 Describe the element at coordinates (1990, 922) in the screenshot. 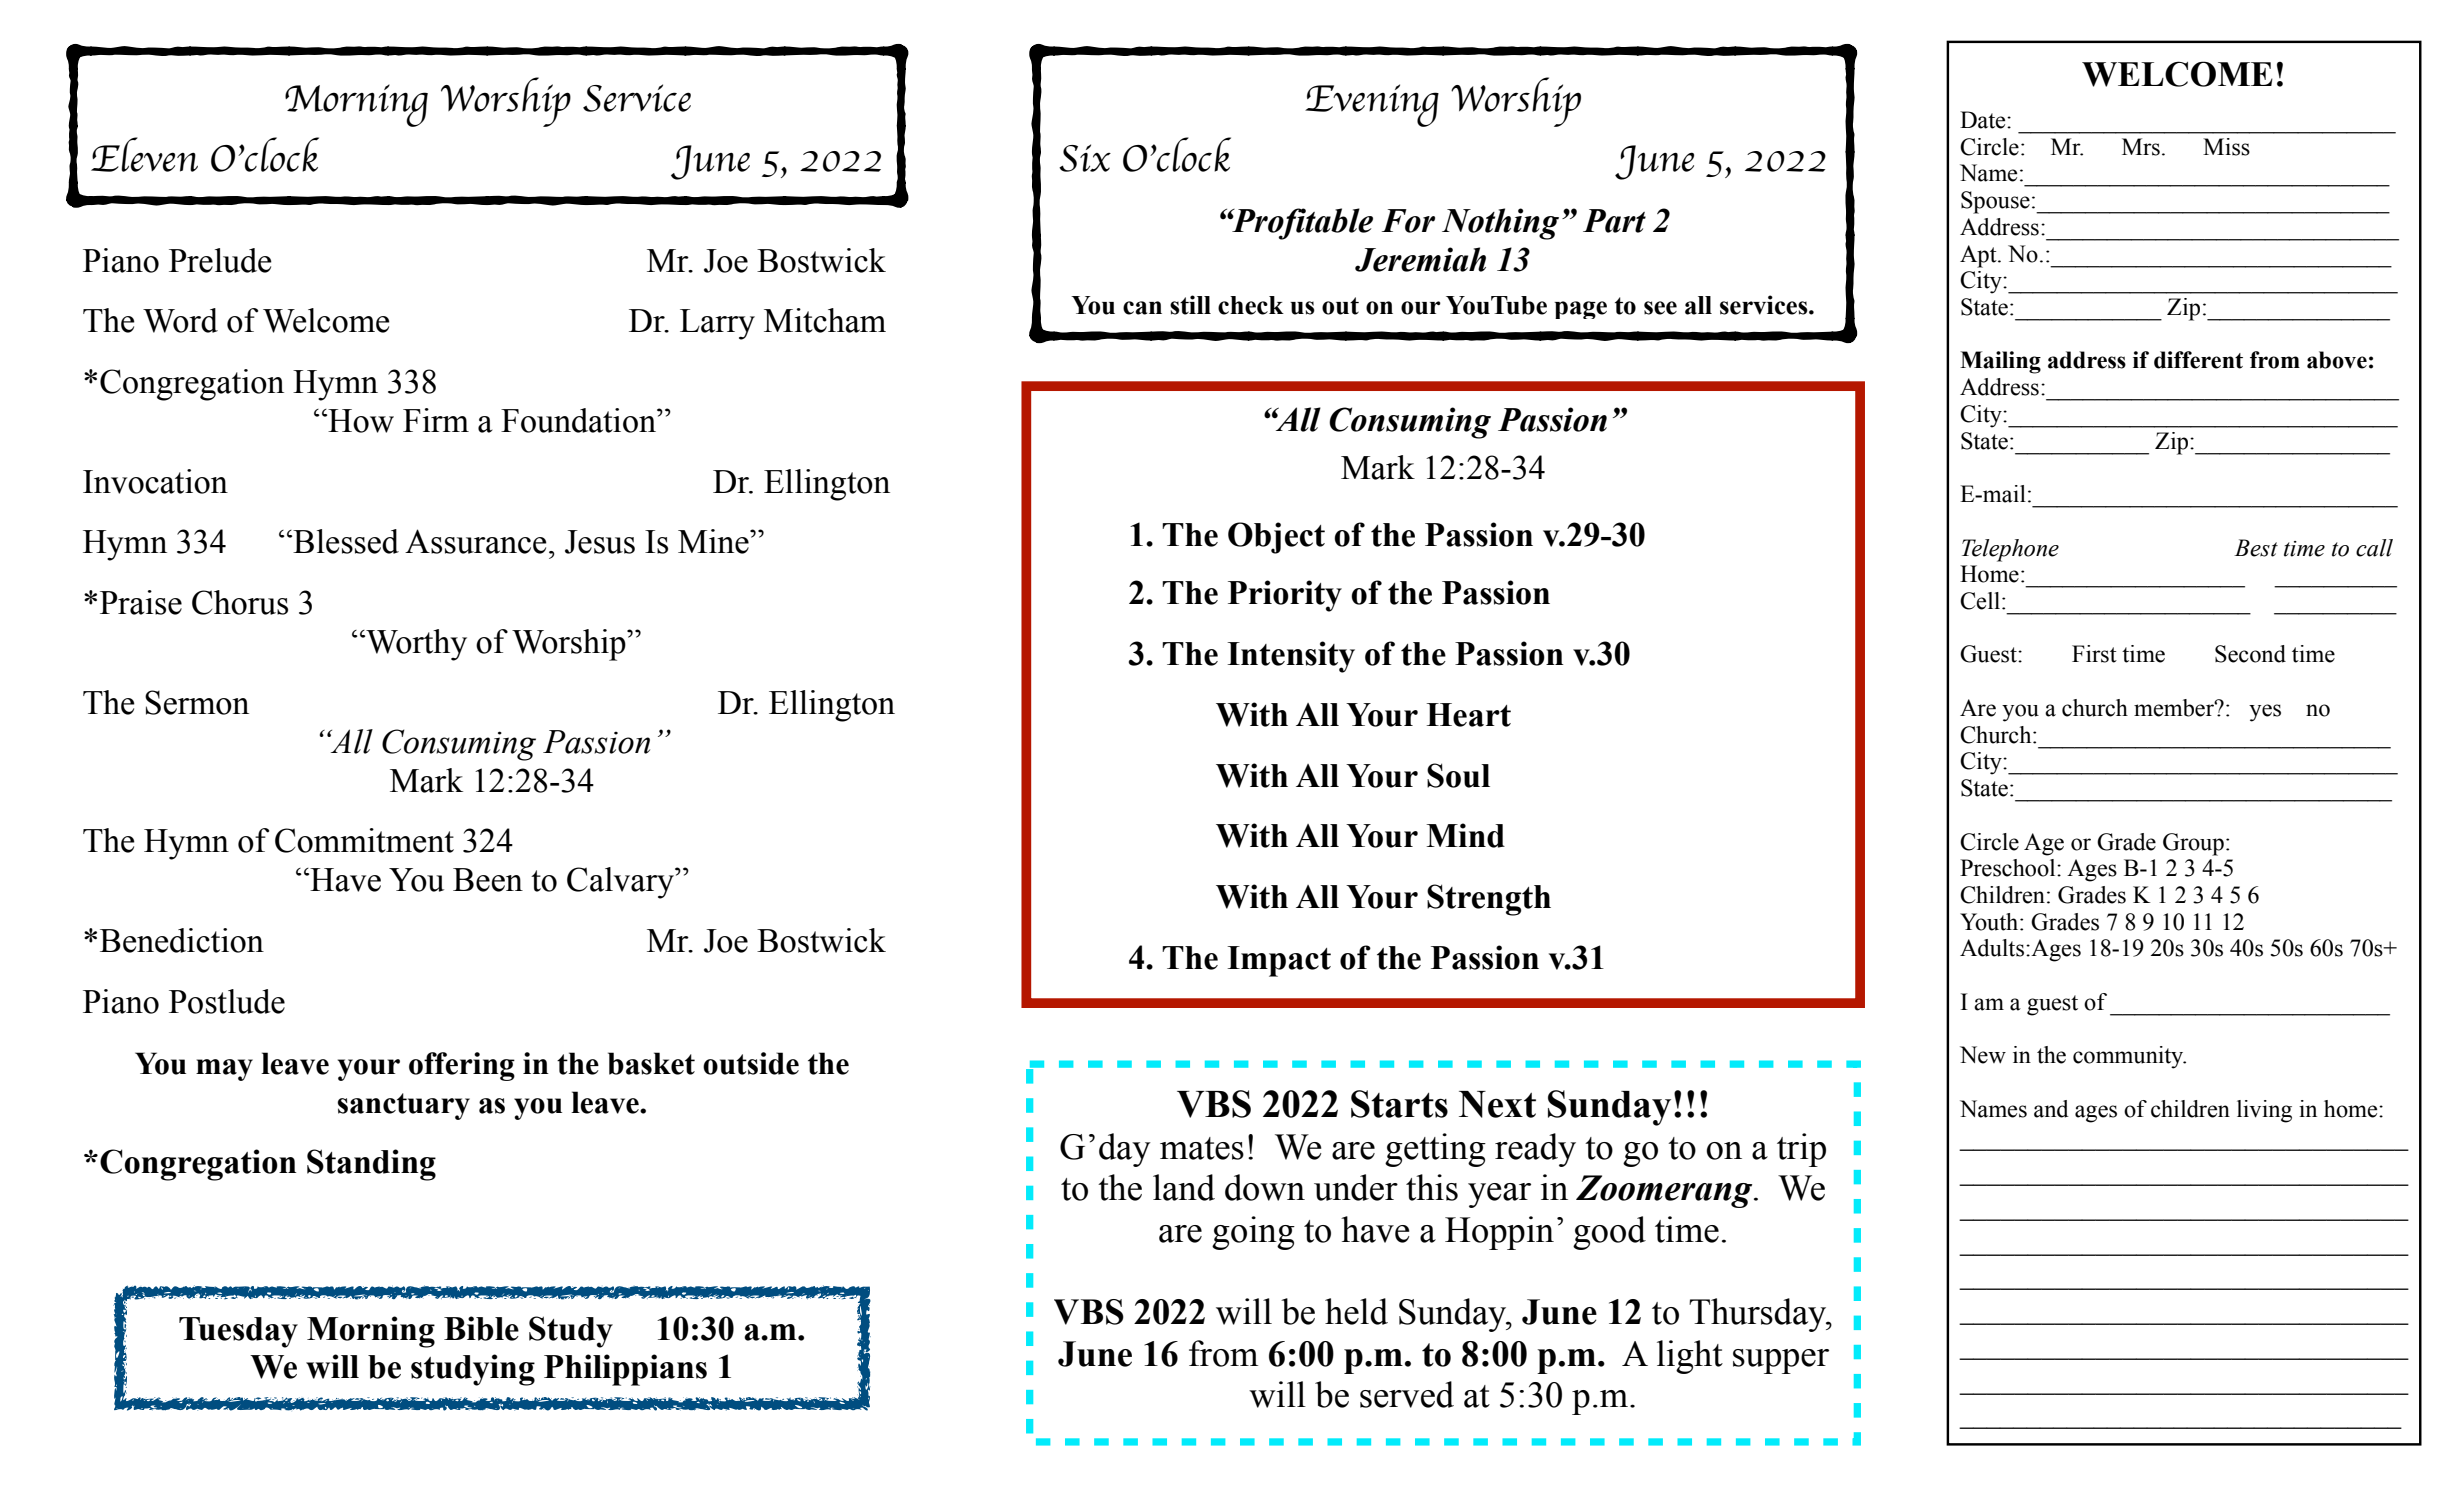

I see `Youth` at that location.
